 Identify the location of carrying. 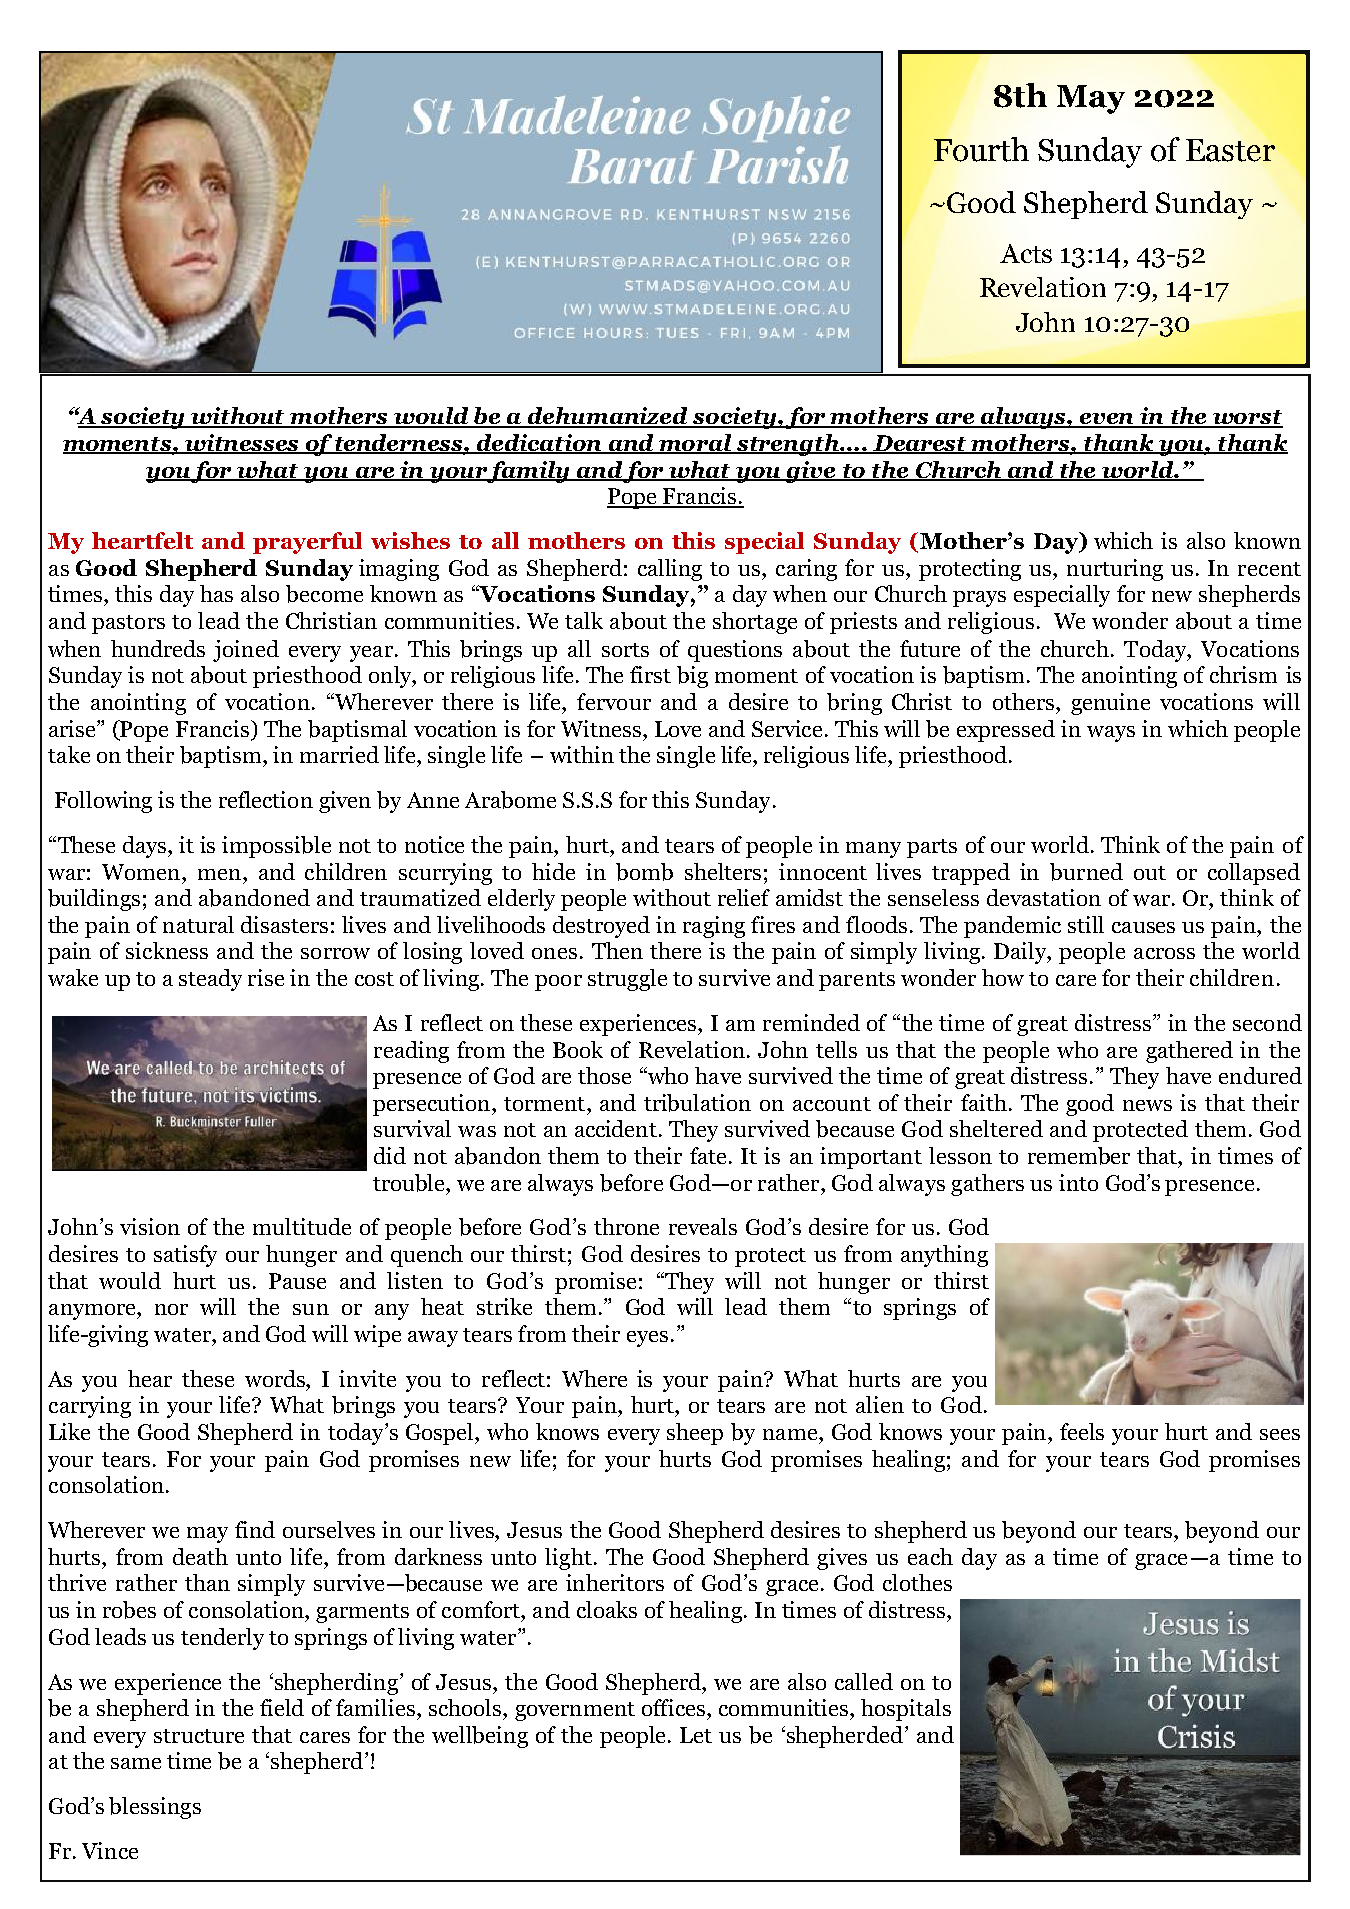
(90, 1407).
